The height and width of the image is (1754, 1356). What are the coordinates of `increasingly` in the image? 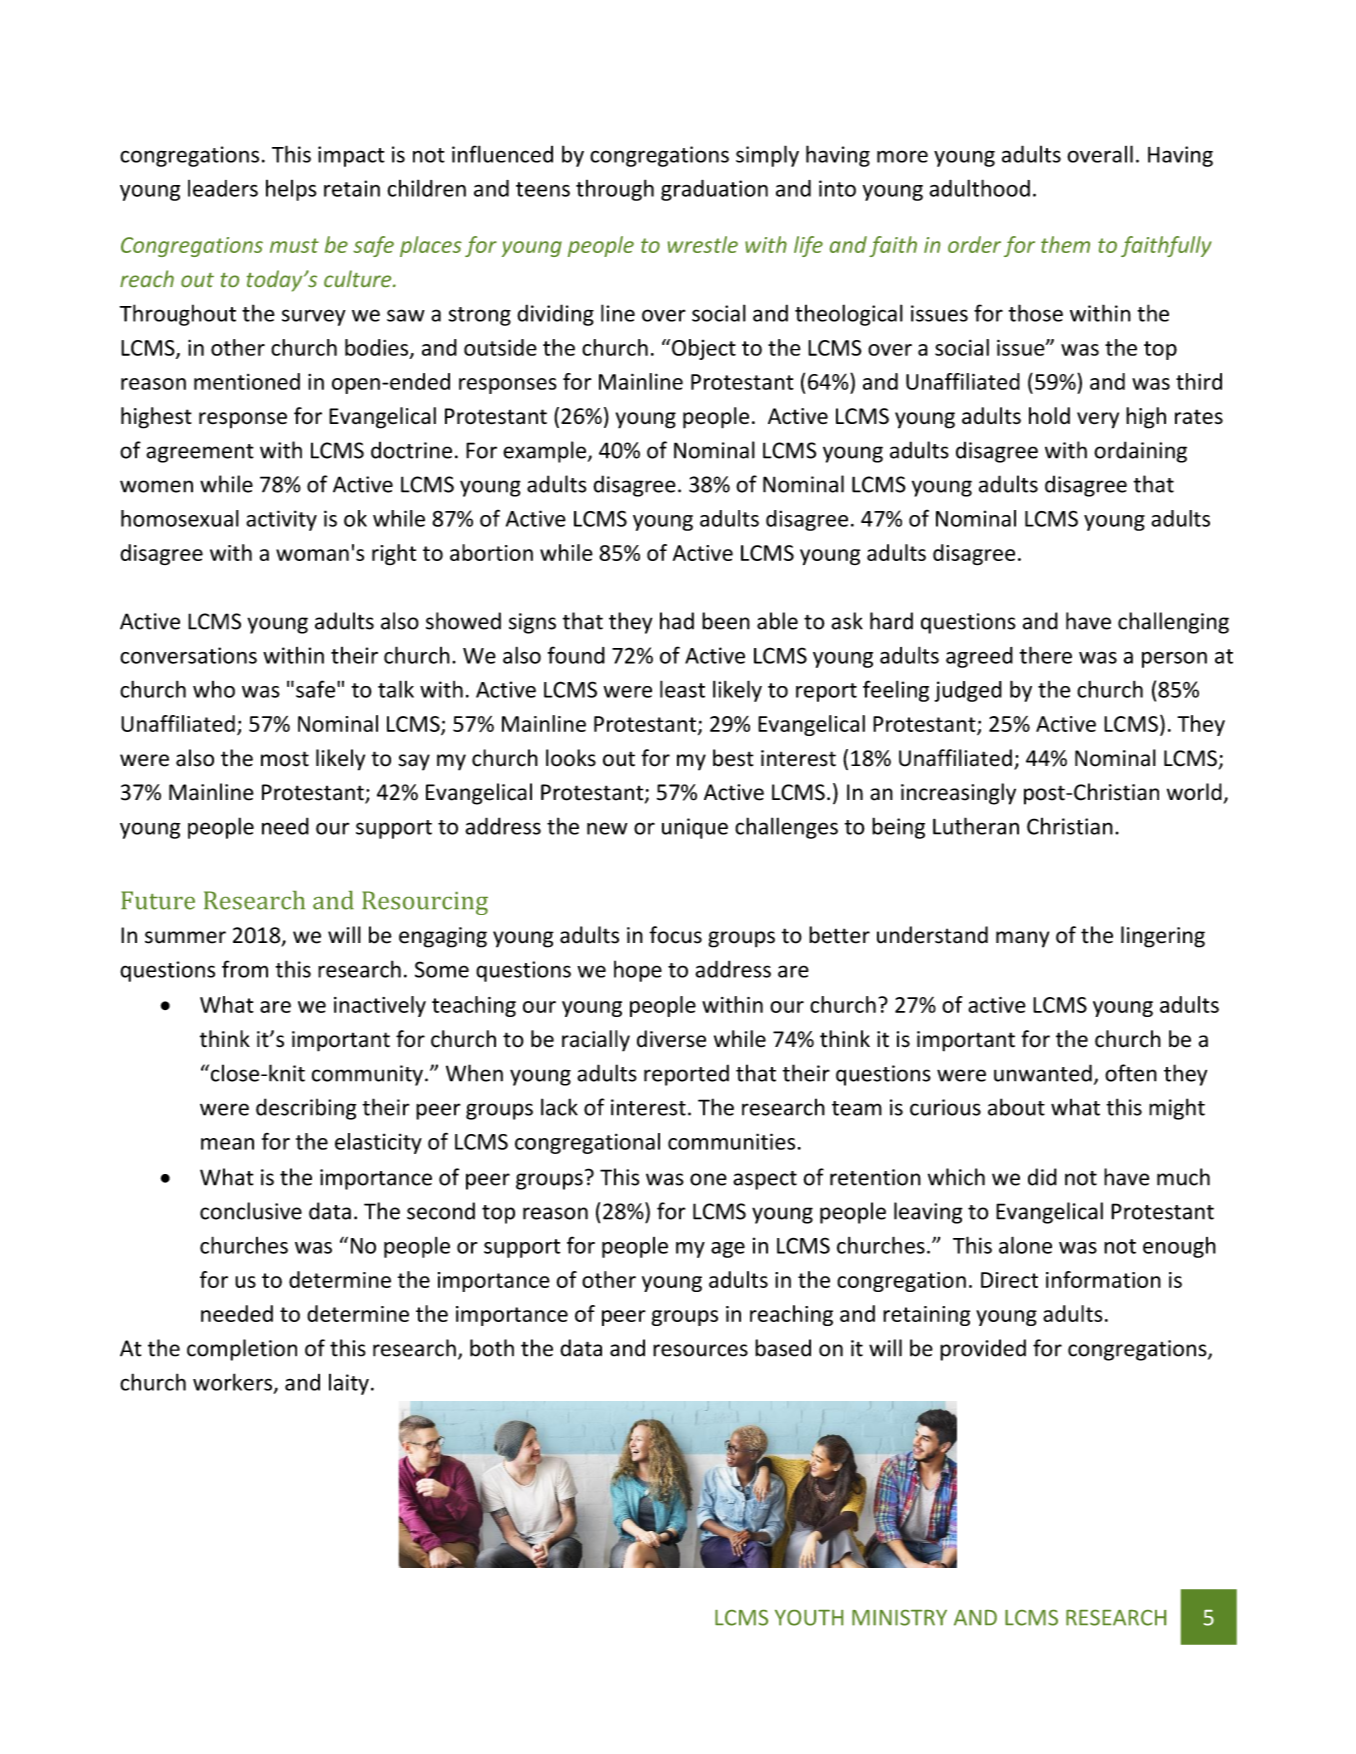 It's located at (958, 794).
